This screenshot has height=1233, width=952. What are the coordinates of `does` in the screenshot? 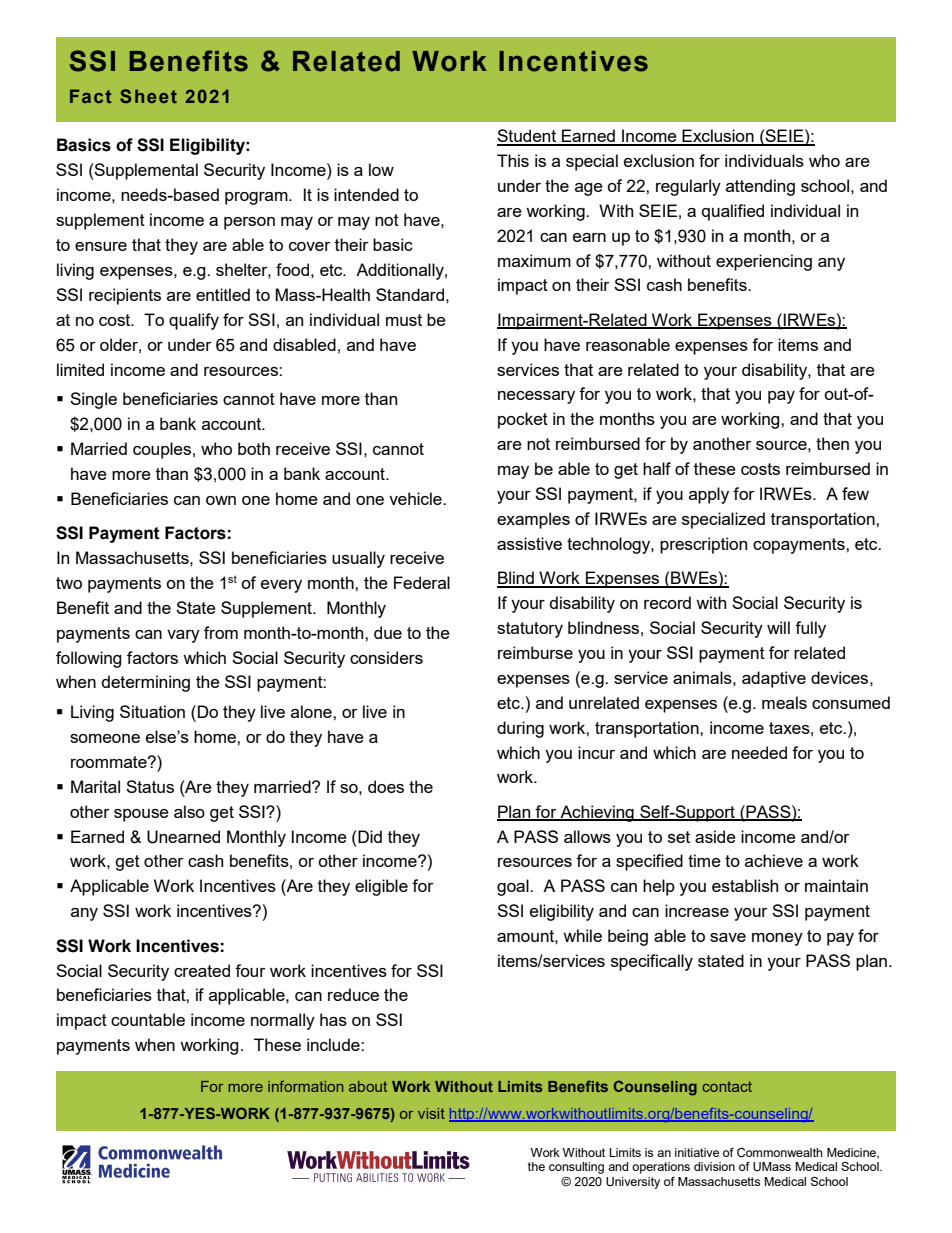 It's located at (386, 786).
